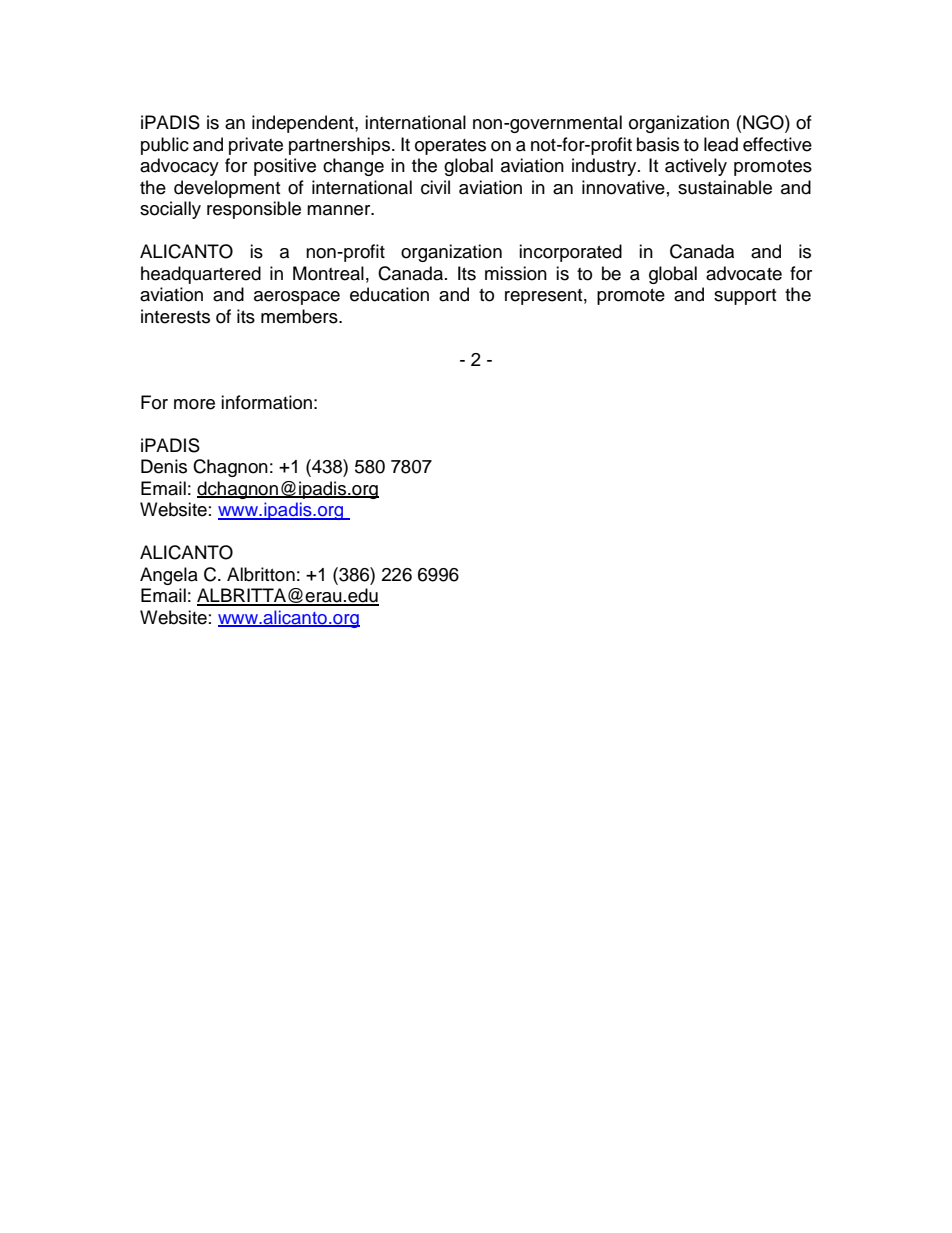 Image resolution: width=952 pixels, height=1233 pixels. Describe the element at coordinates (164, 466) in the page. I see `Denis` at that location.
